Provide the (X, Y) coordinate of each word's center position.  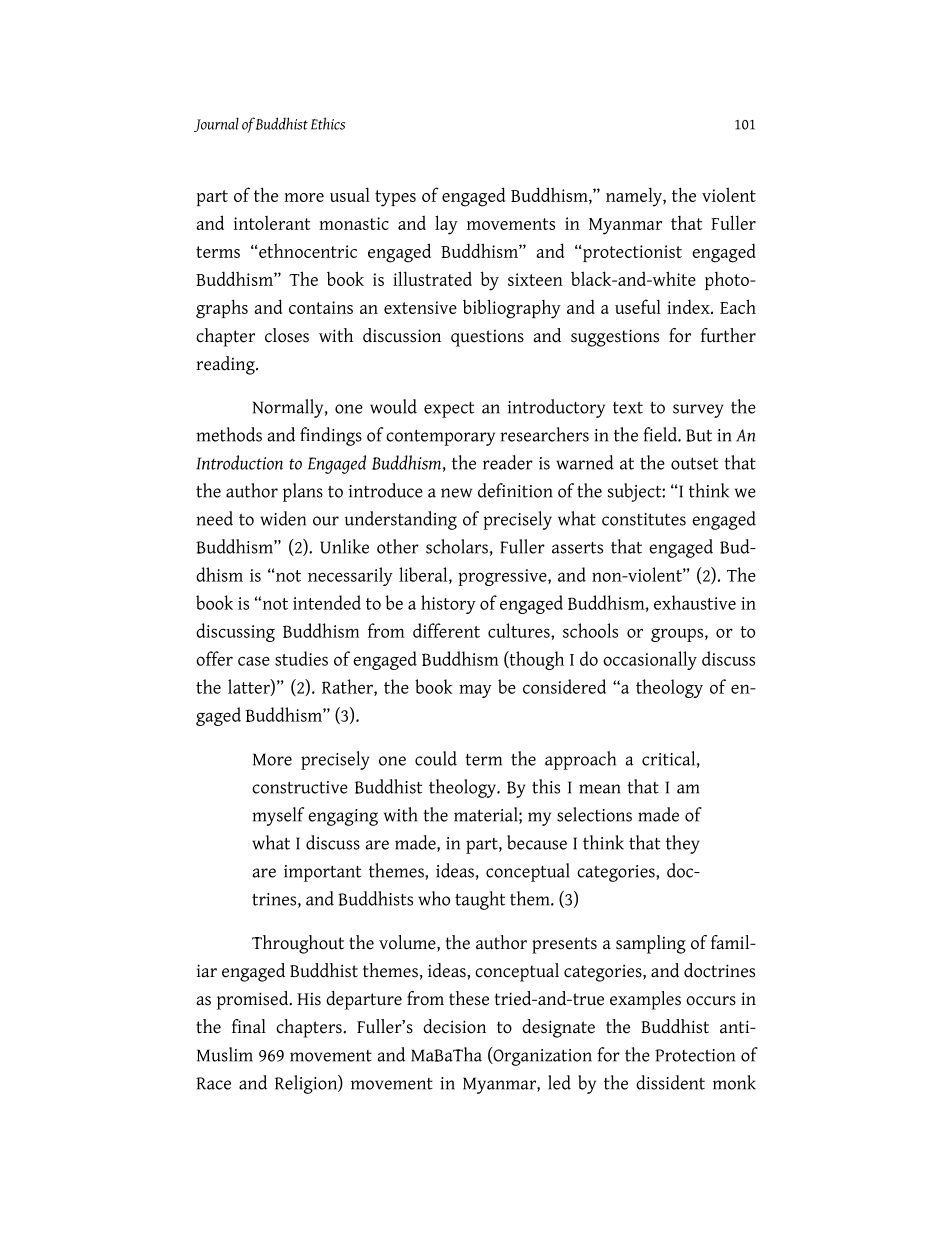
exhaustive (695, 602)
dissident (670, 1082)
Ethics (328, 123)
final (249, 1026)
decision (454, 1026)
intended (327, 602)
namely (635, 197)
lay (446, 225)
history (448, 604)
